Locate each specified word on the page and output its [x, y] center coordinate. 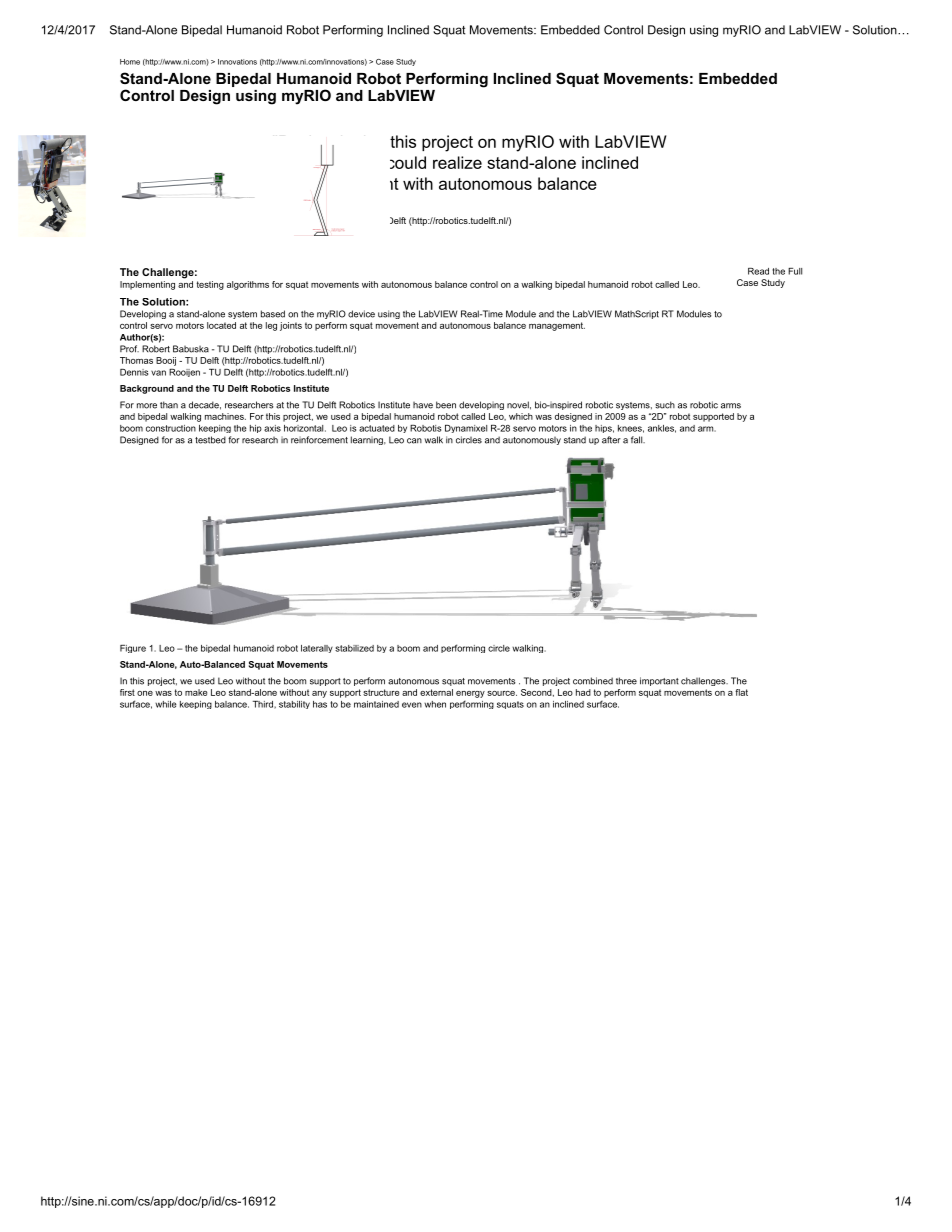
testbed [210, 440]
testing [210, 285]
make [196, 692]
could [408, 162]
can [414, 441]
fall [637, 440]
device [361, 314]
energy [470, 694]
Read [758, 271]
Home [130, 62]
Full [795, 271]
